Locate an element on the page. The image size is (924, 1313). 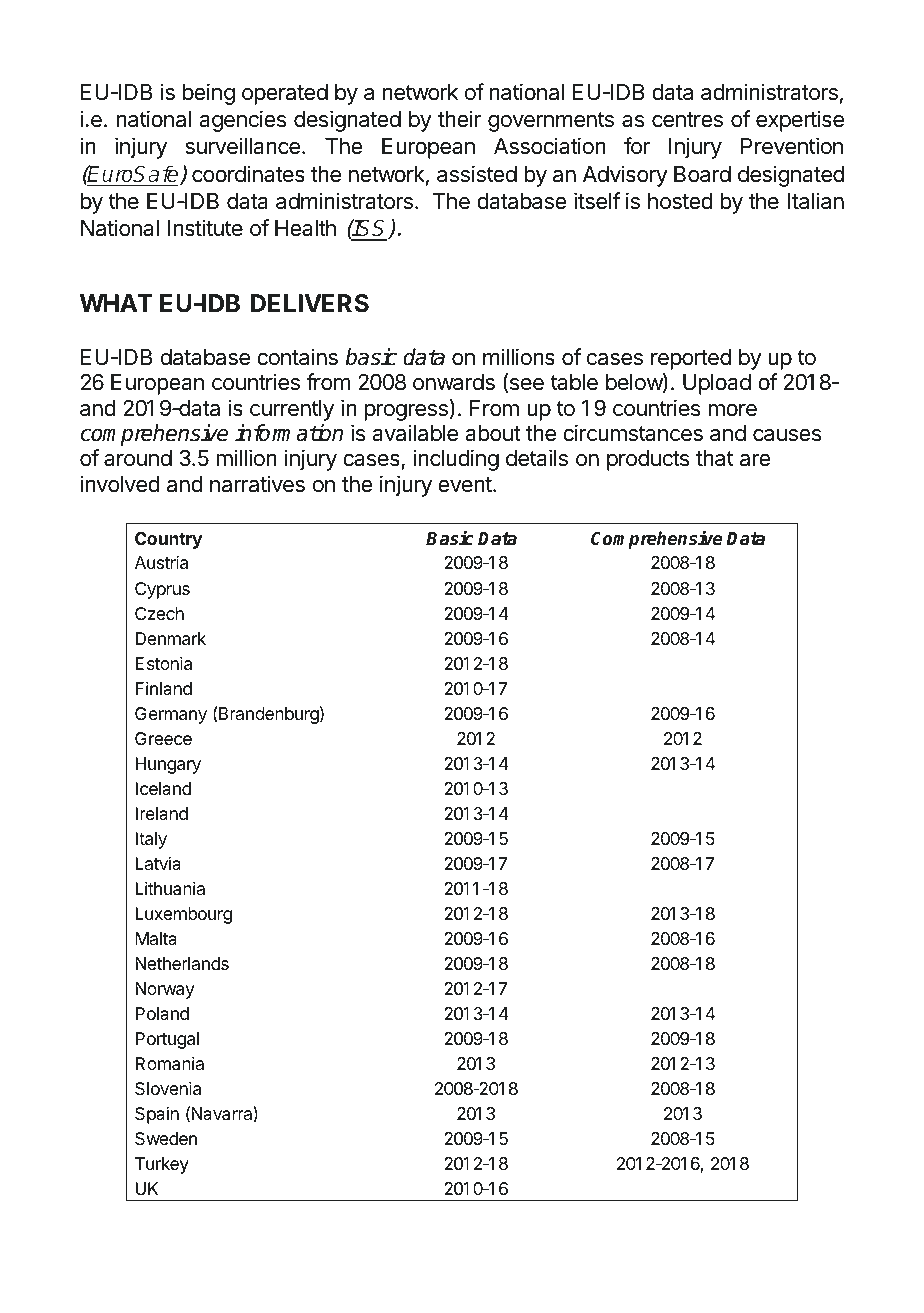
centres is located at coordinates (687, 120).
